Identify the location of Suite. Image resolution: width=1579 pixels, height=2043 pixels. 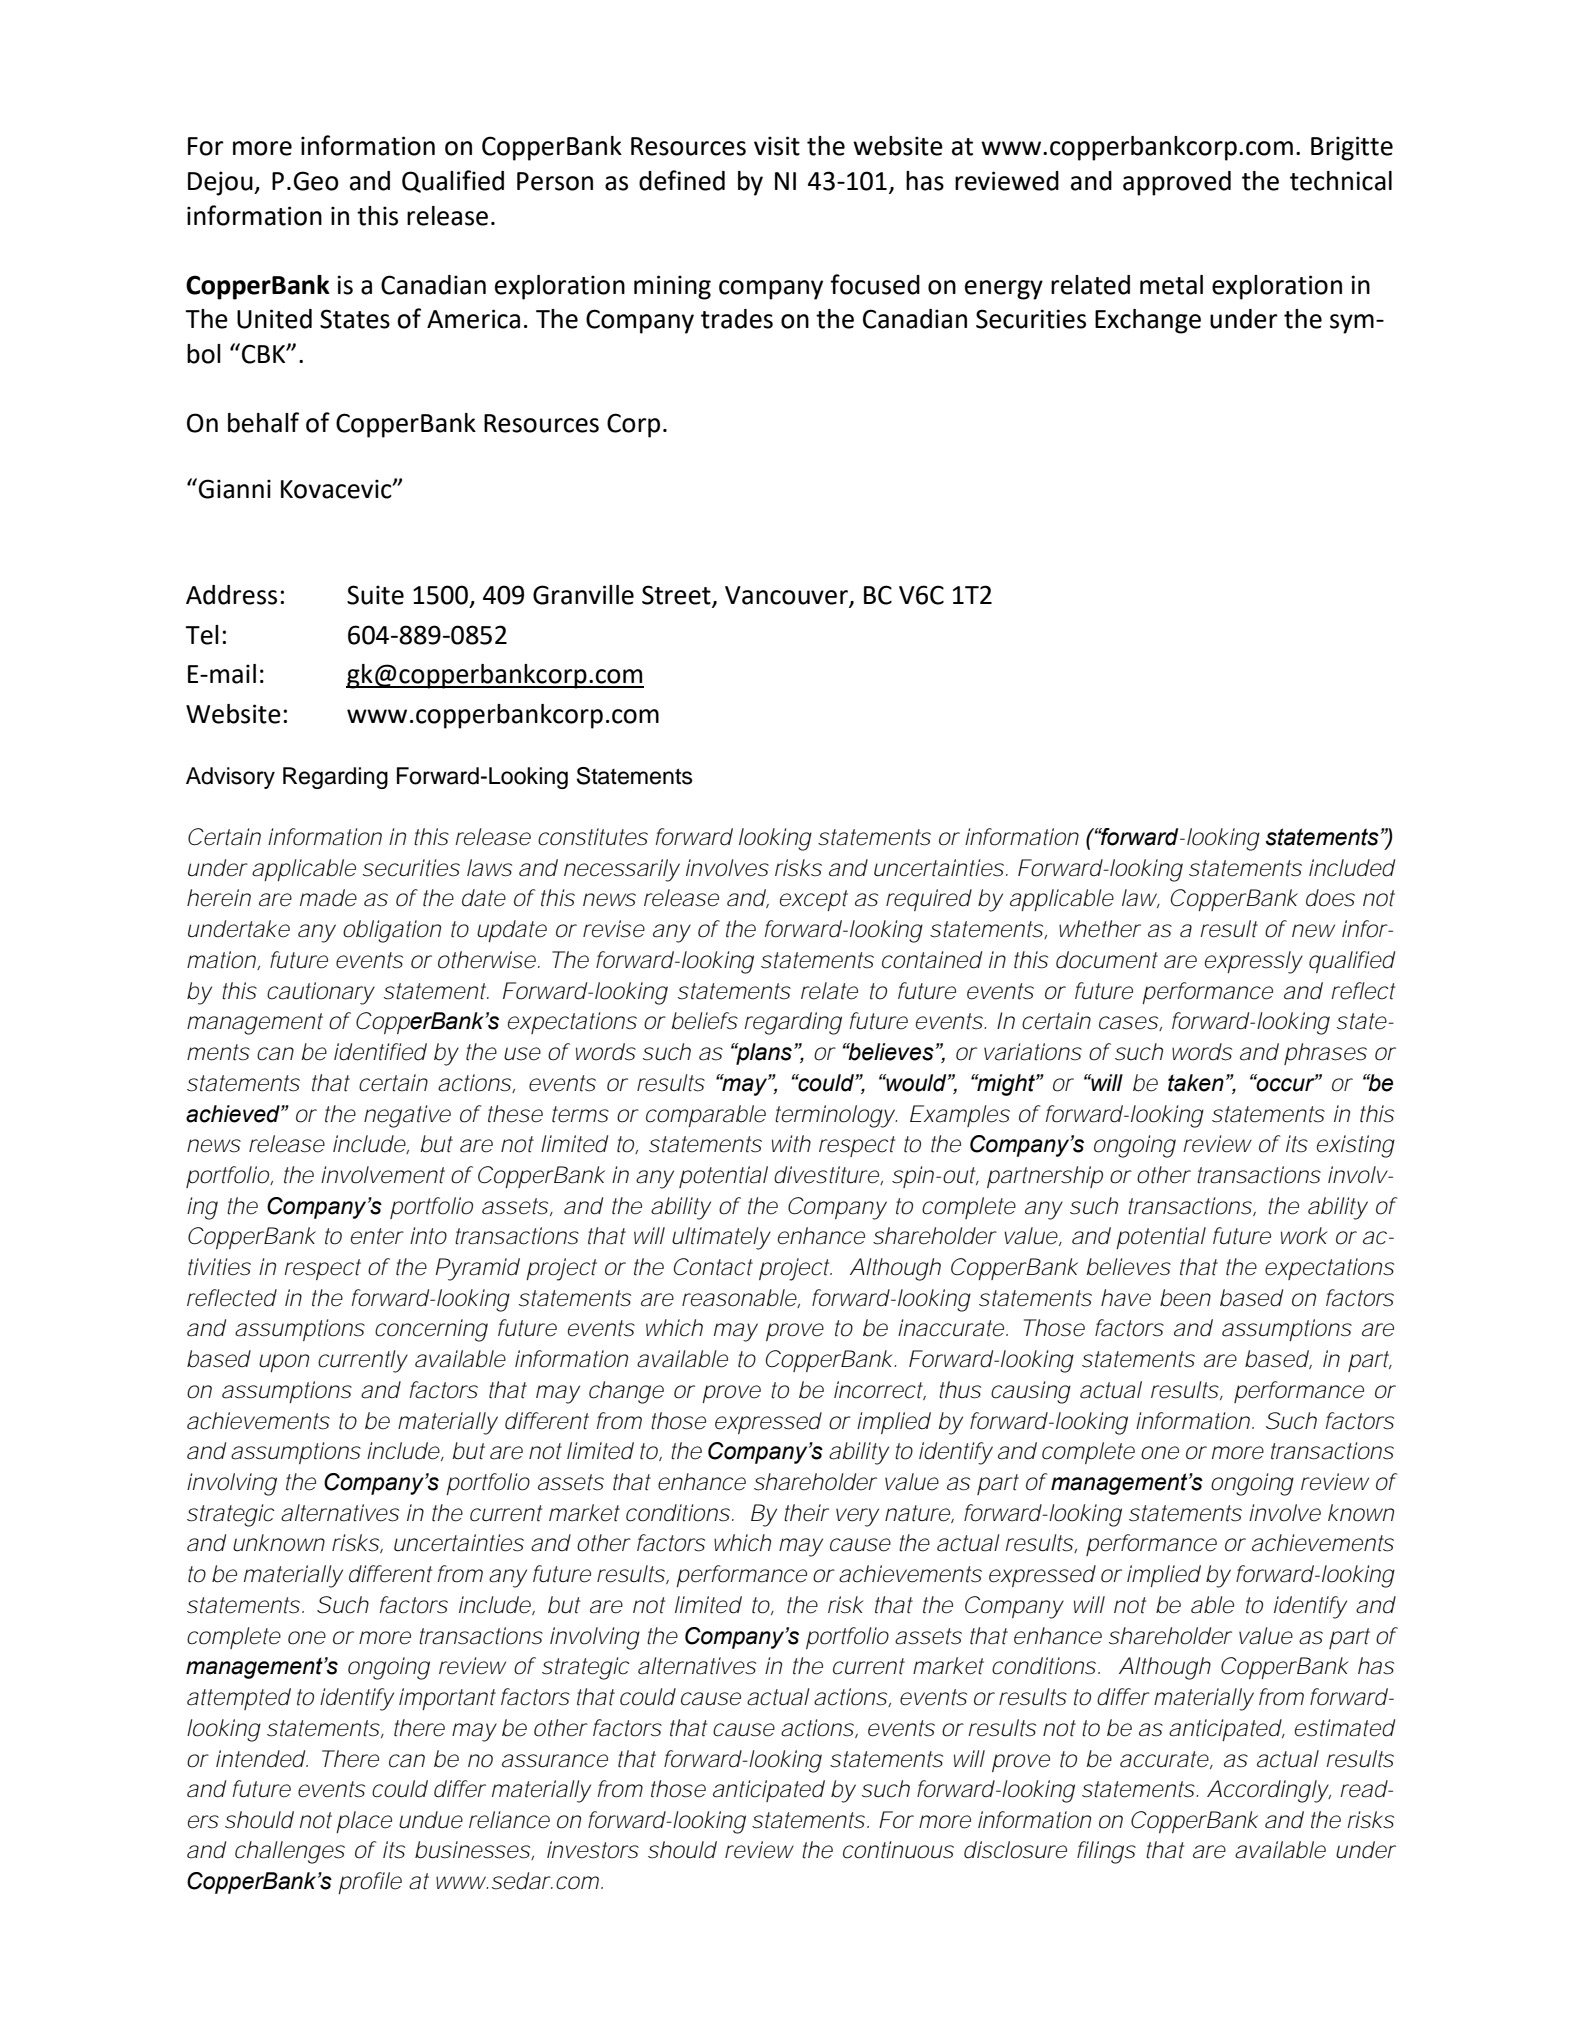
(375, 595).
